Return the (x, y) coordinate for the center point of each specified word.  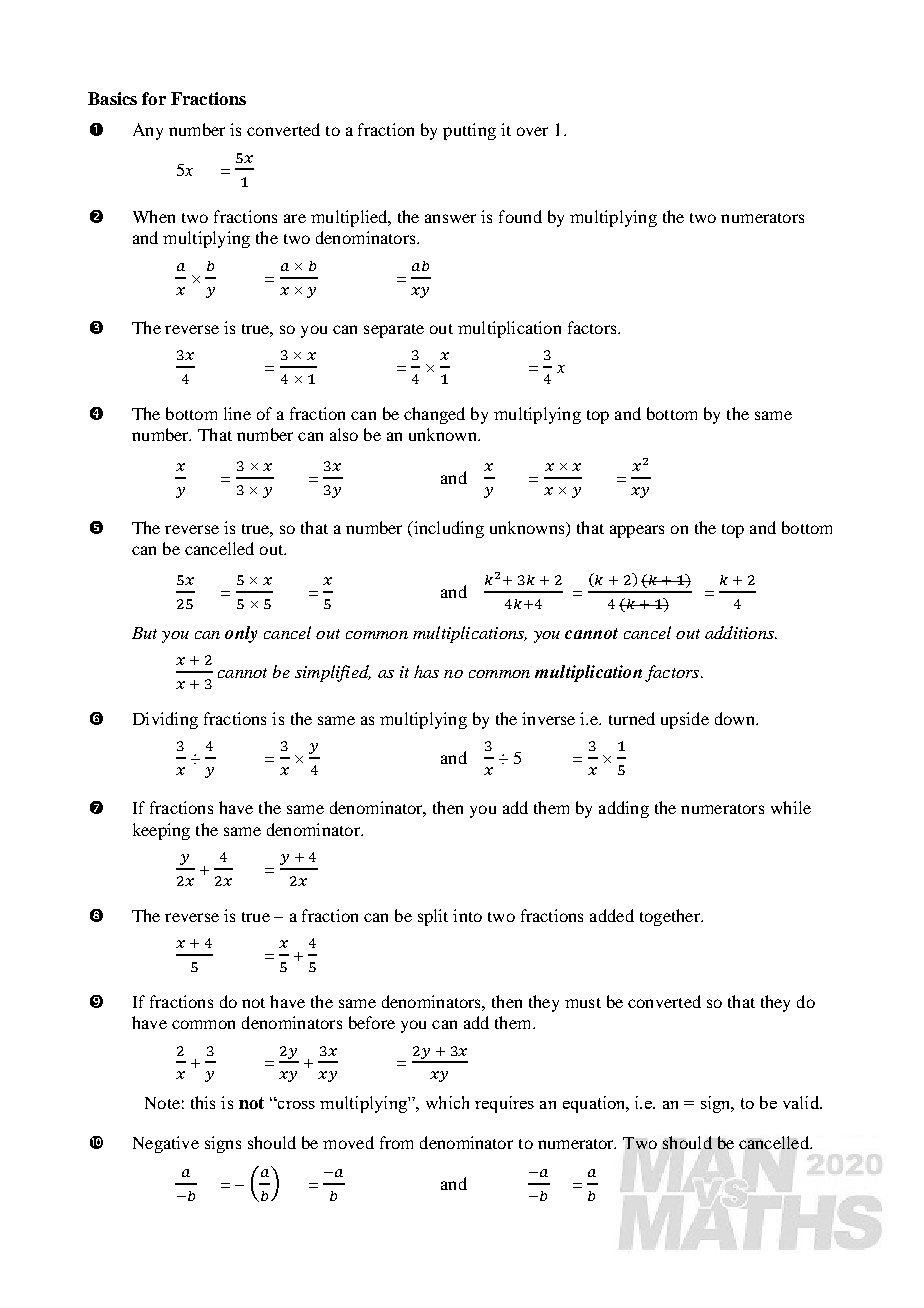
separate (394, 331)
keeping (161, 831)
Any (148, 131)
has (426, 671)
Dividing (165, 720)
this (203, 1102)
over (532, 131)
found (520, 216)
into (467, 915)
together (671, 917)
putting (469, 131)
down (736, 718)
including (447, 529)
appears (637, 531)
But (144, 633)
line (237, 413)
